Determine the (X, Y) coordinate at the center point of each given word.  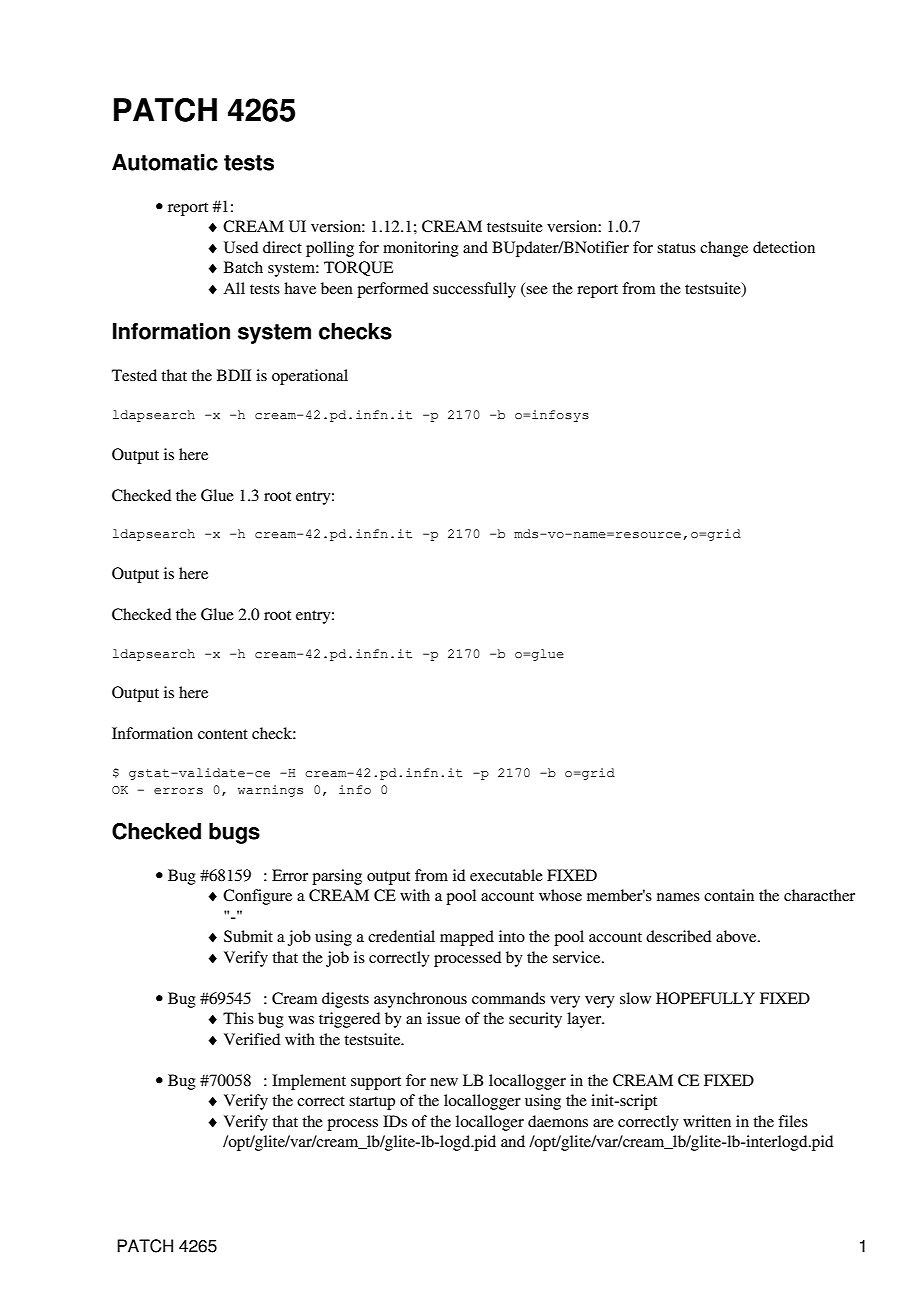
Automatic (165, 162)
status (676, 248)
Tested (134, 375)
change (724, 249)
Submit (248, 936)
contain (729, 895)
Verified (252, 1039)
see (537, 290)
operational (310, 377)
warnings (270, 791)
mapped (467, 938)
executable (506, 875)
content (223, 734)
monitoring (421, 249)
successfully (474, 290)
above (737, 936)
